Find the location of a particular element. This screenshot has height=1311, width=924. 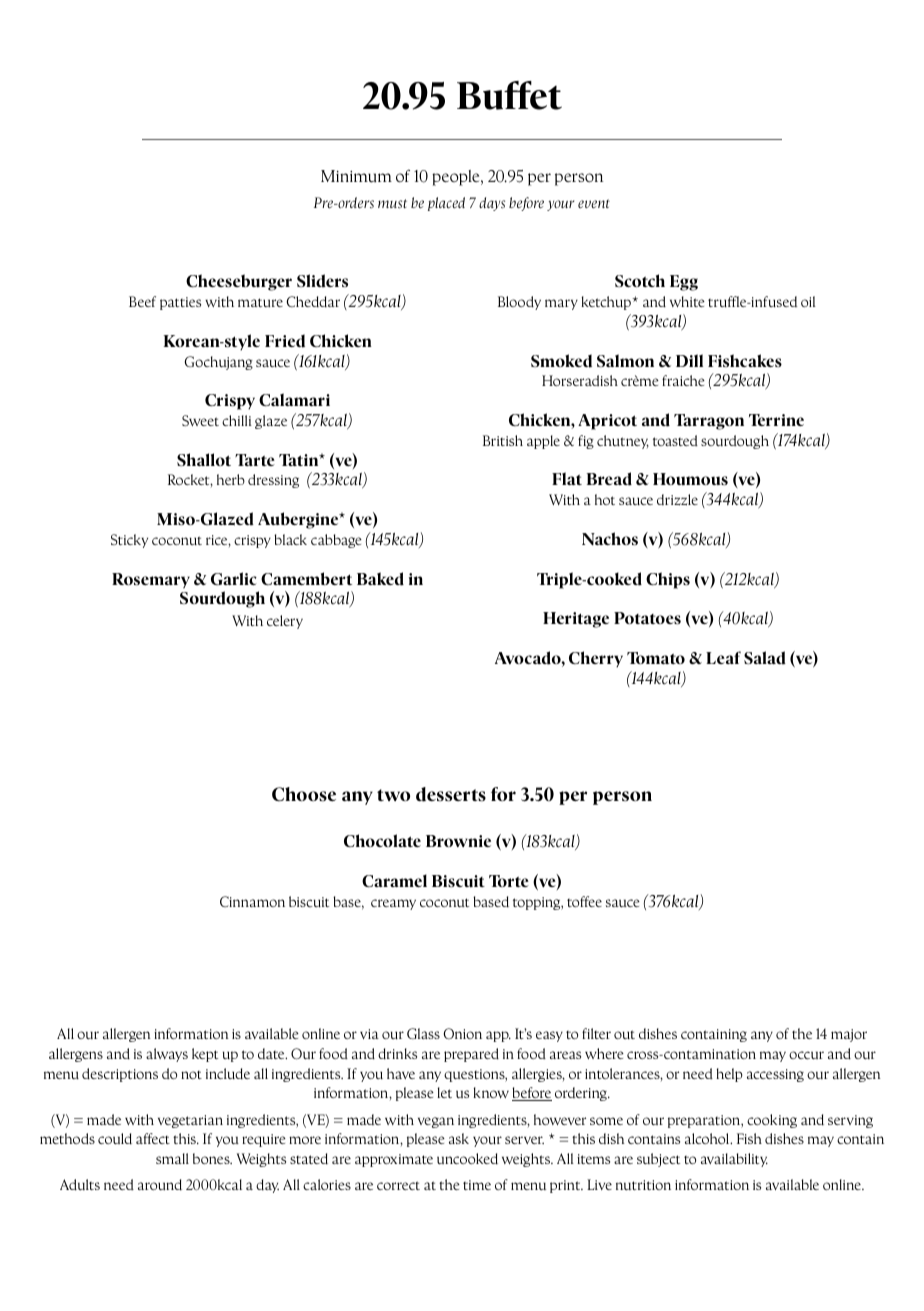

British is located at coordinates (503, 440).
